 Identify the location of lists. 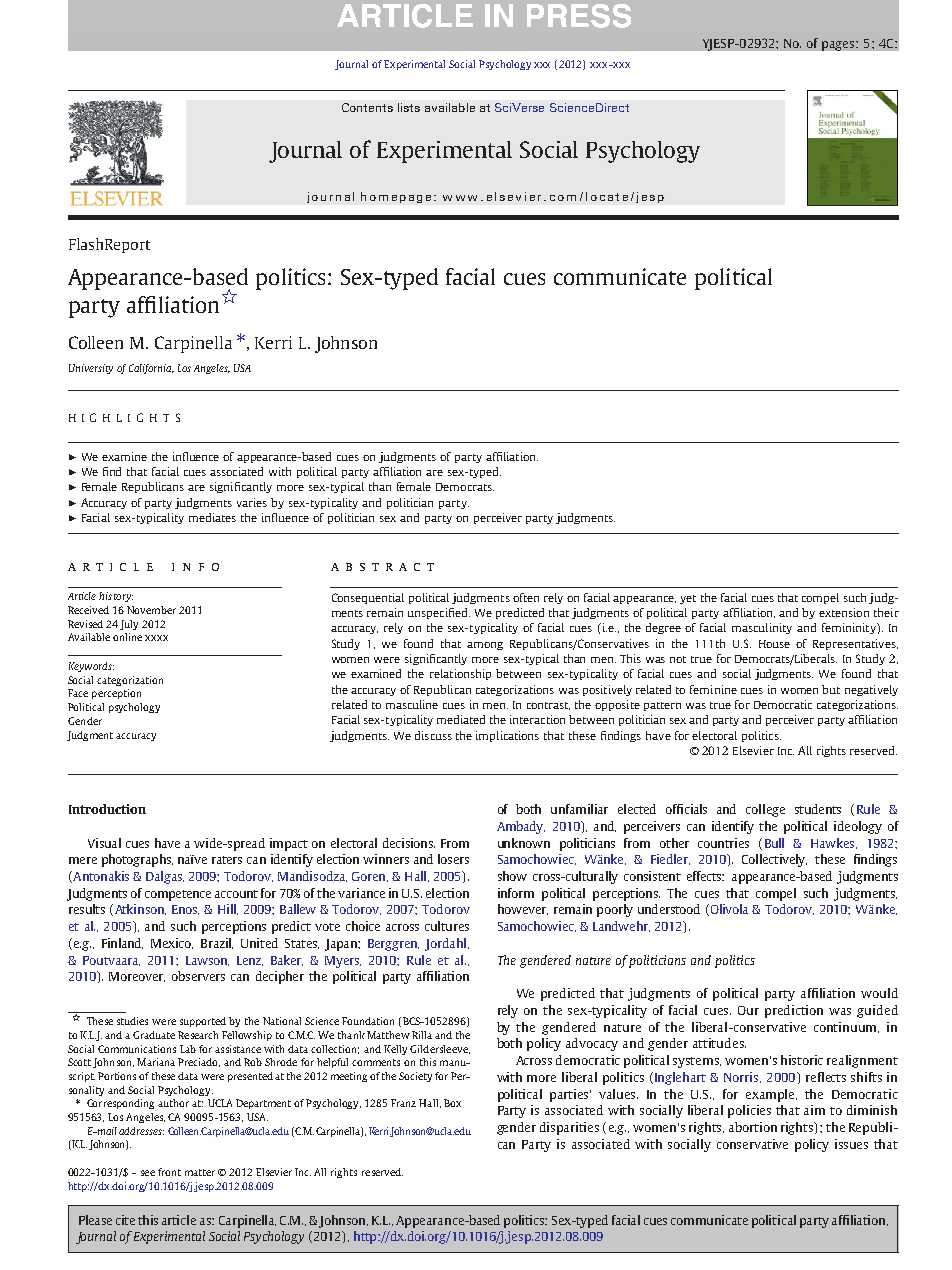
(409, 107).
